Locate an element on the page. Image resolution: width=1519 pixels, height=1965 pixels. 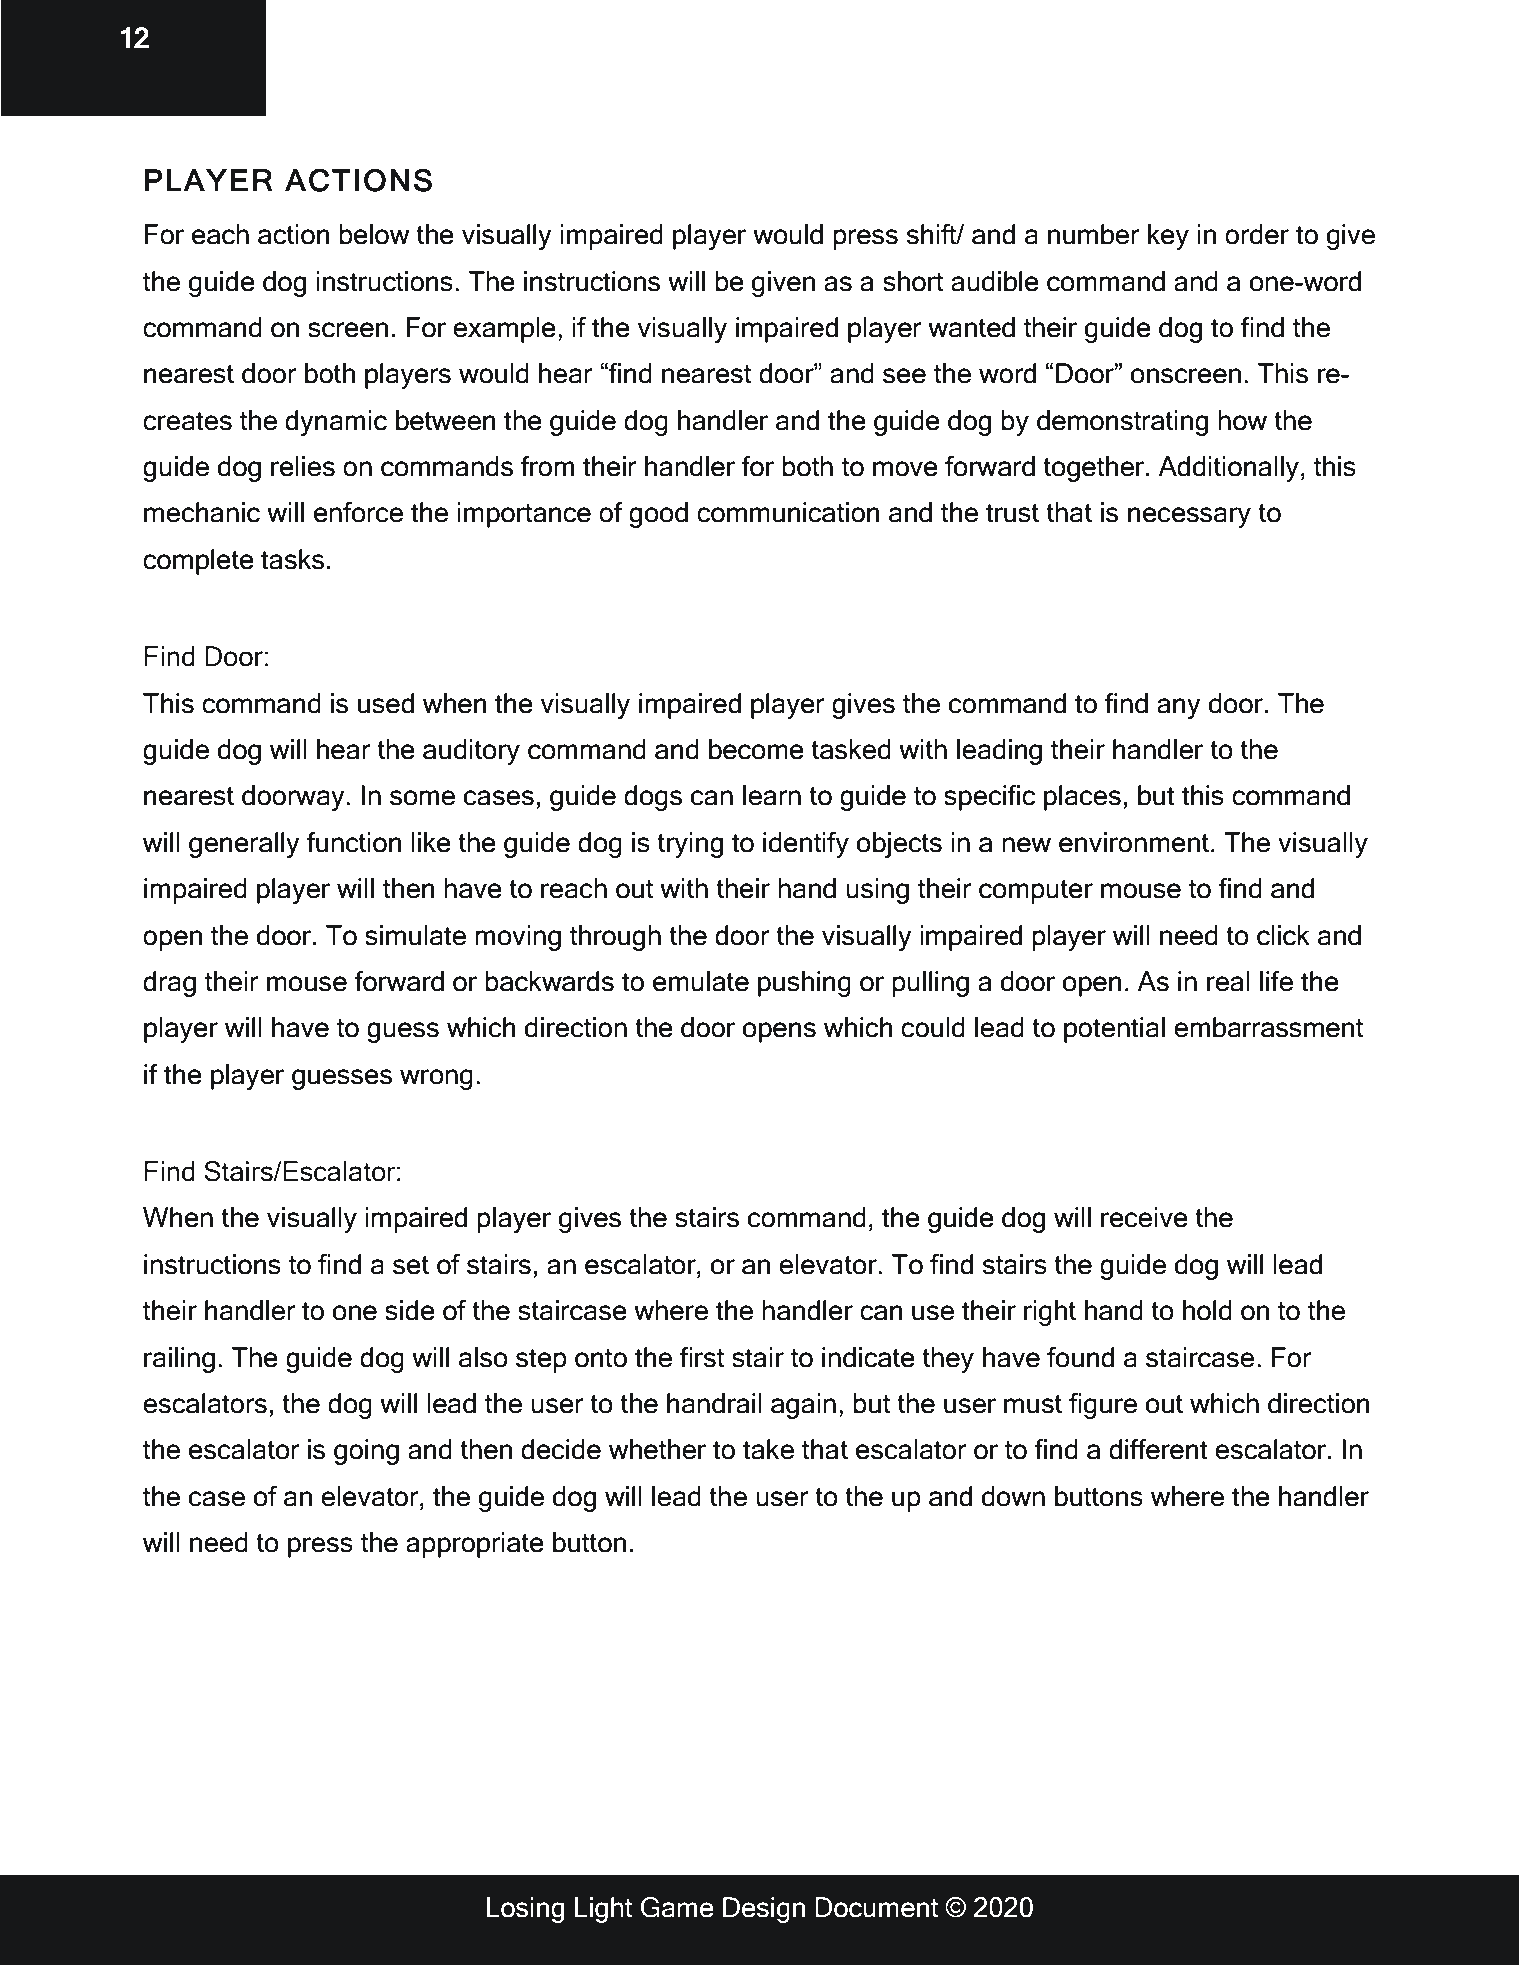
first is located at coordinates (702, 1357).
